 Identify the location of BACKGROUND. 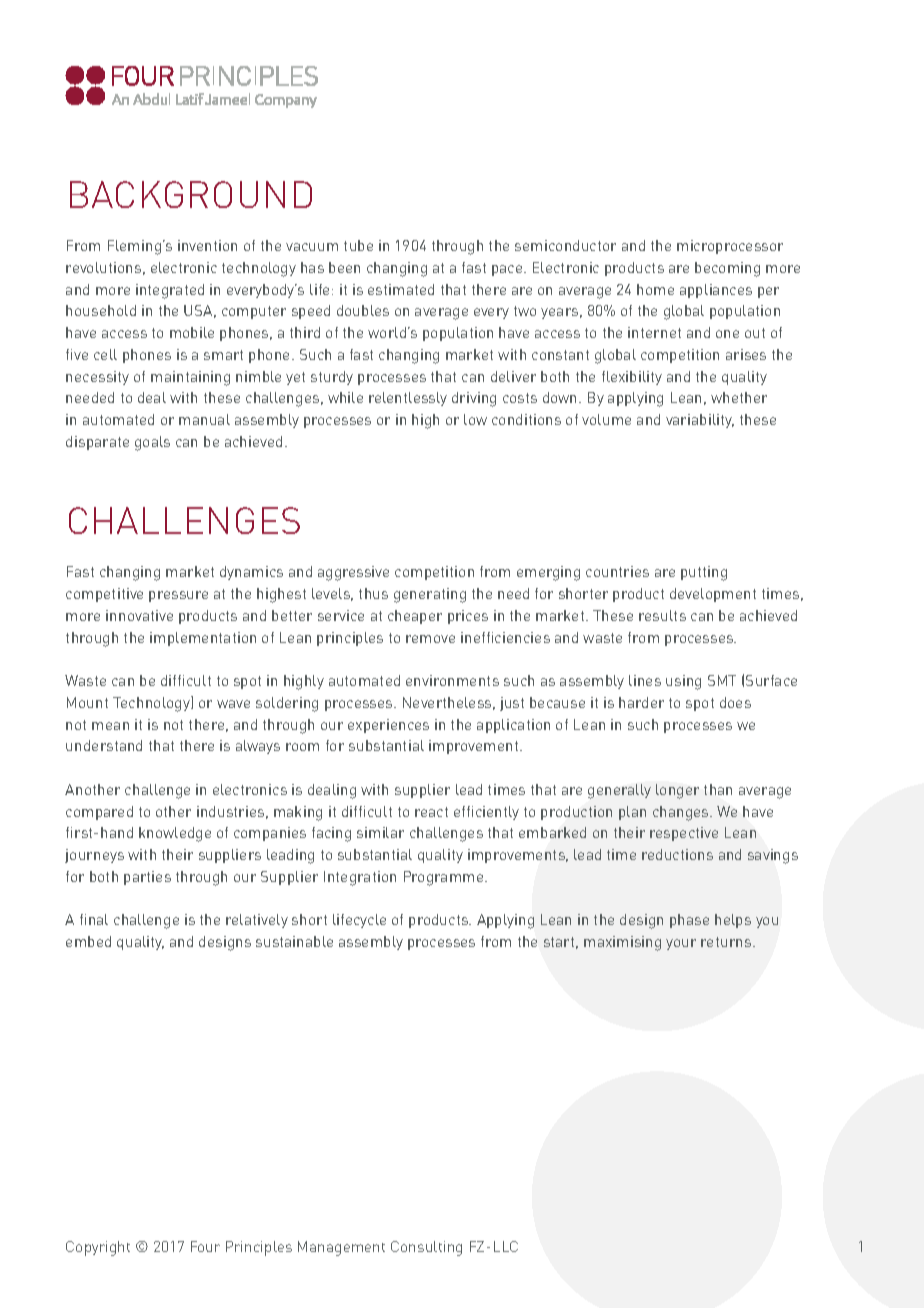
(191, 194).
